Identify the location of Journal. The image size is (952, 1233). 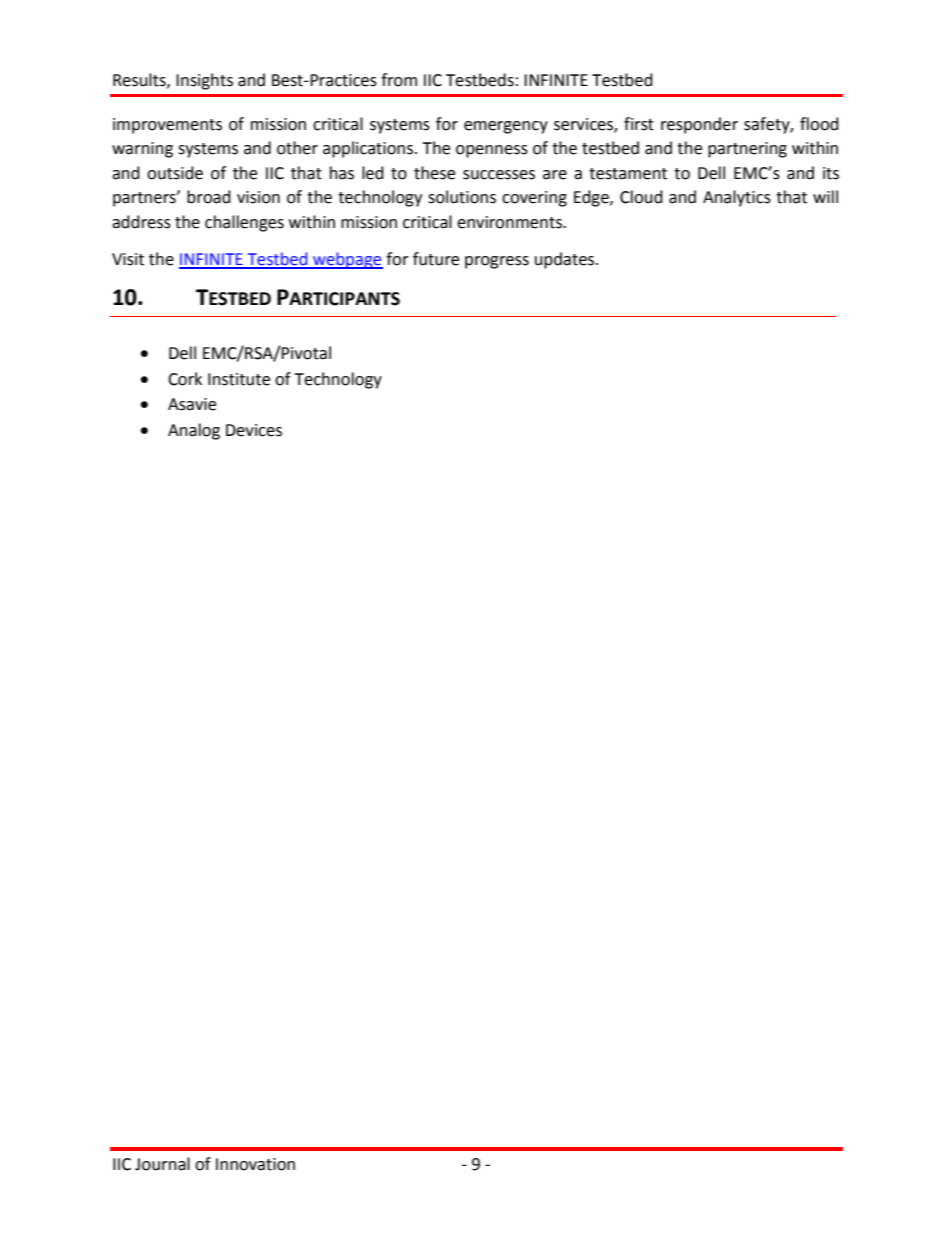
(162, 1164).
